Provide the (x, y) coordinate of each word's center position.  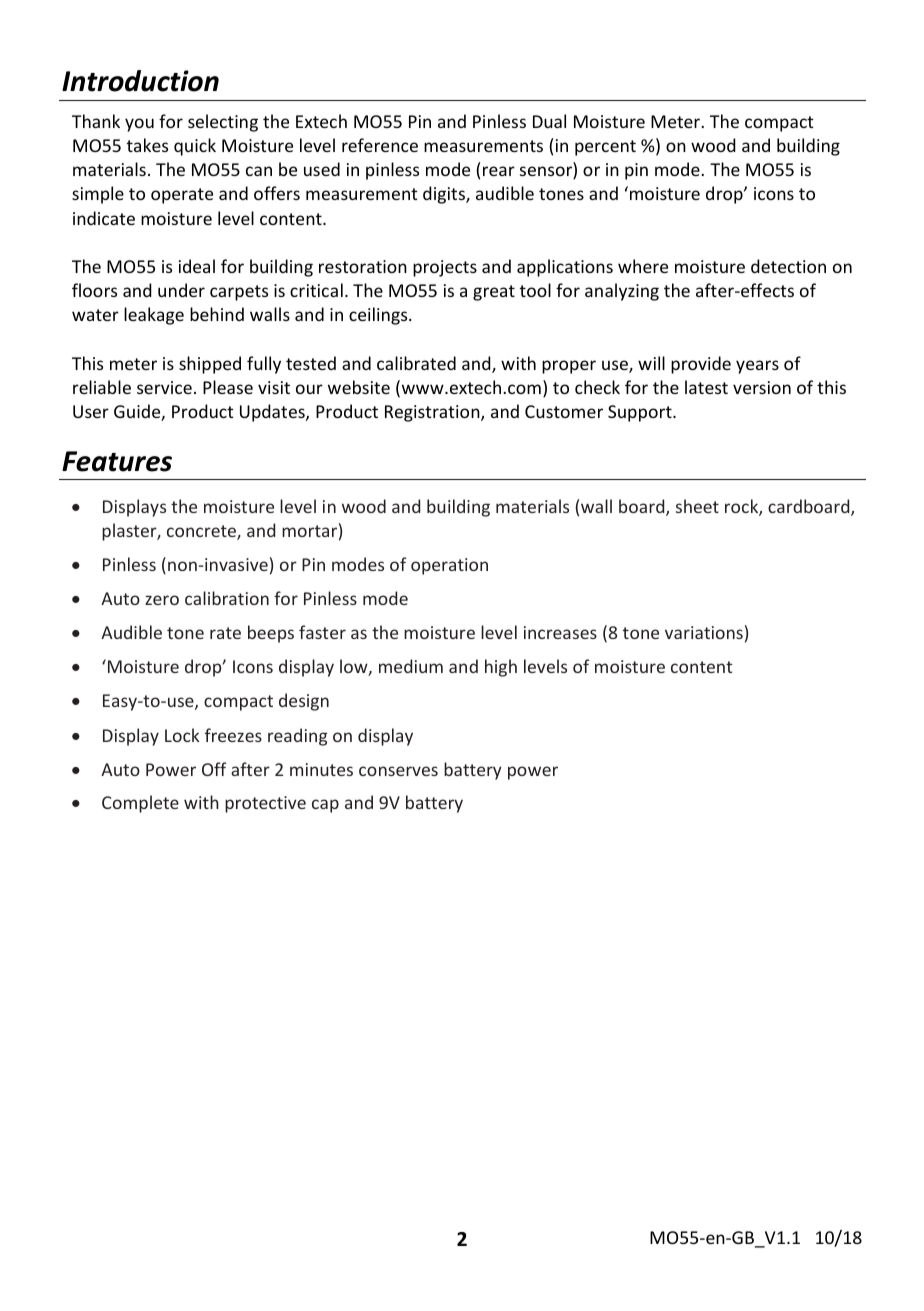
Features (117, 461)
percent (605, 148)
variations (704, 632)
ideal (197, 266)
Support (641, 413)
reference (380, 145)
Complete (140, 804)
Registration (433, 413)
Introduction (140, 81)
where (643, 266)
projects (445, 268)
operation (449, 566)
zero (162, 600)
